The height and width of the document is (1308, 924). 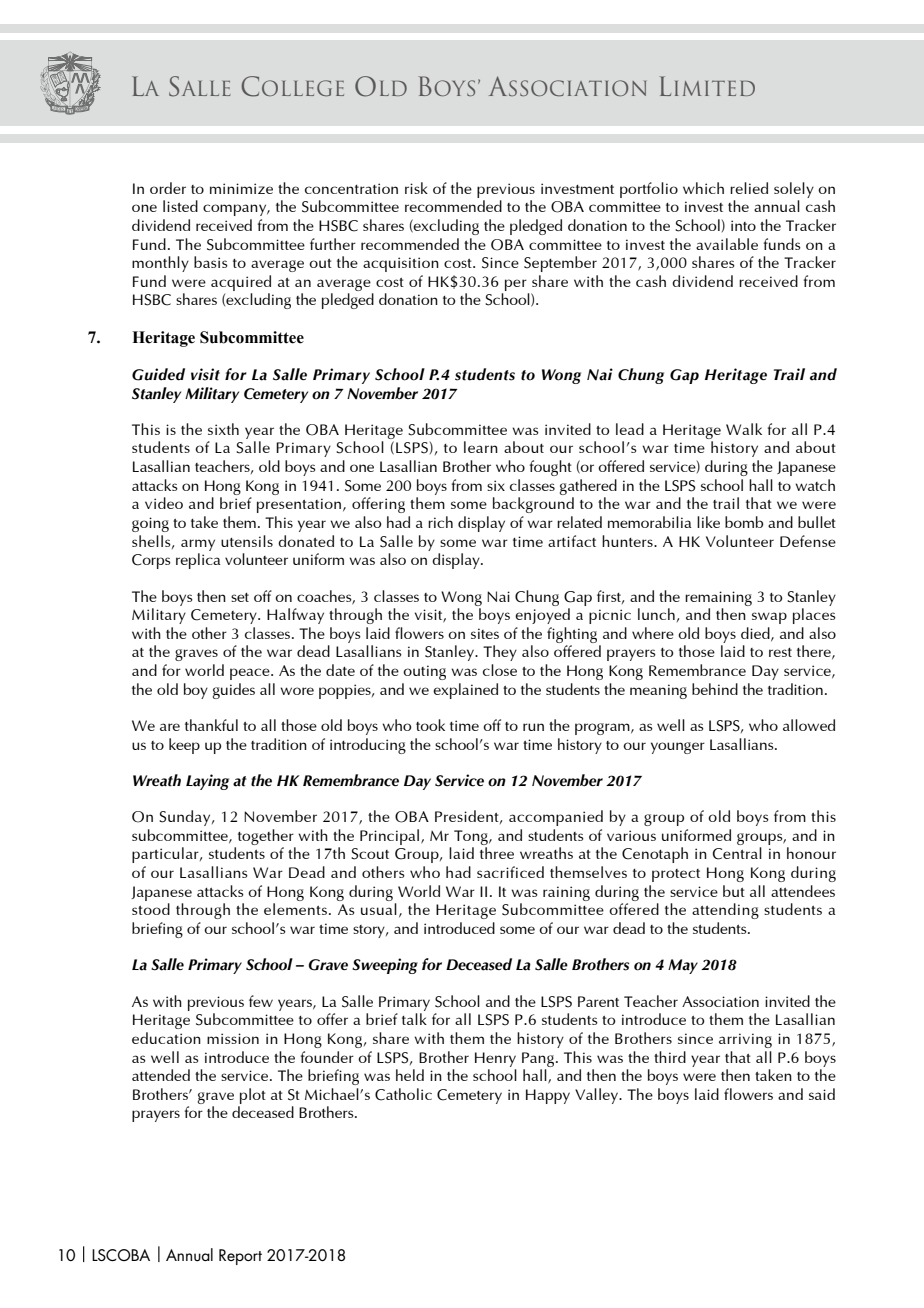 What do you see at coordinates (715, 689) in the document?
I see `behind` at bounding box center [715, 689].
